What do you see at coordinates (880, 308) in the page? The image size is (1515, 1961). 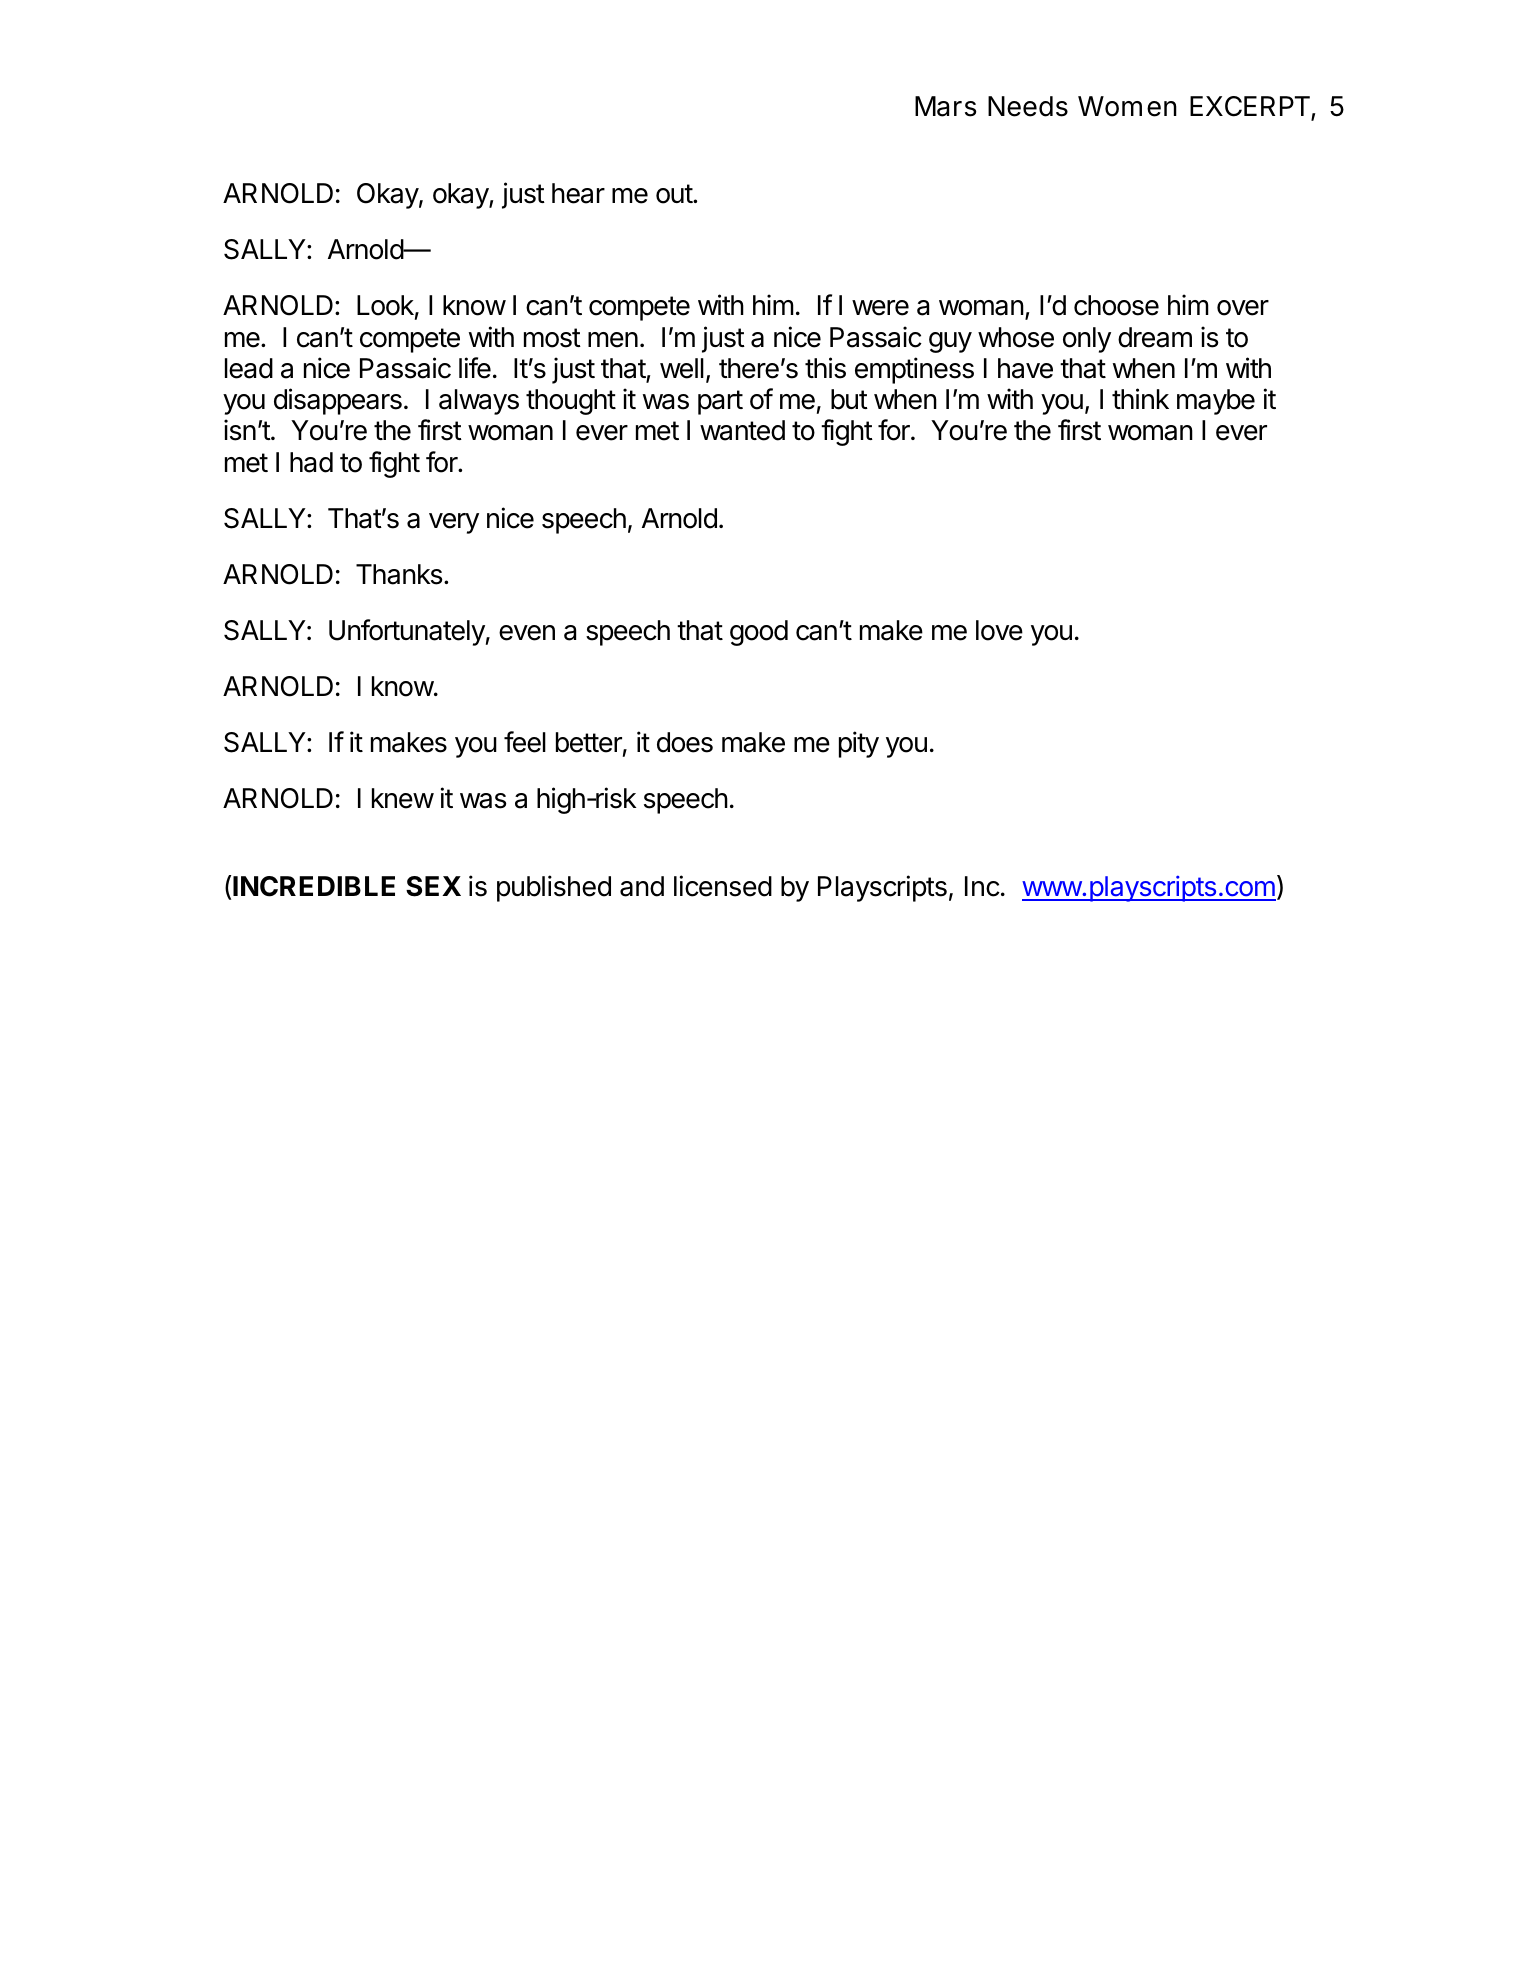 I see `were` at bounding box center [880, 308].
